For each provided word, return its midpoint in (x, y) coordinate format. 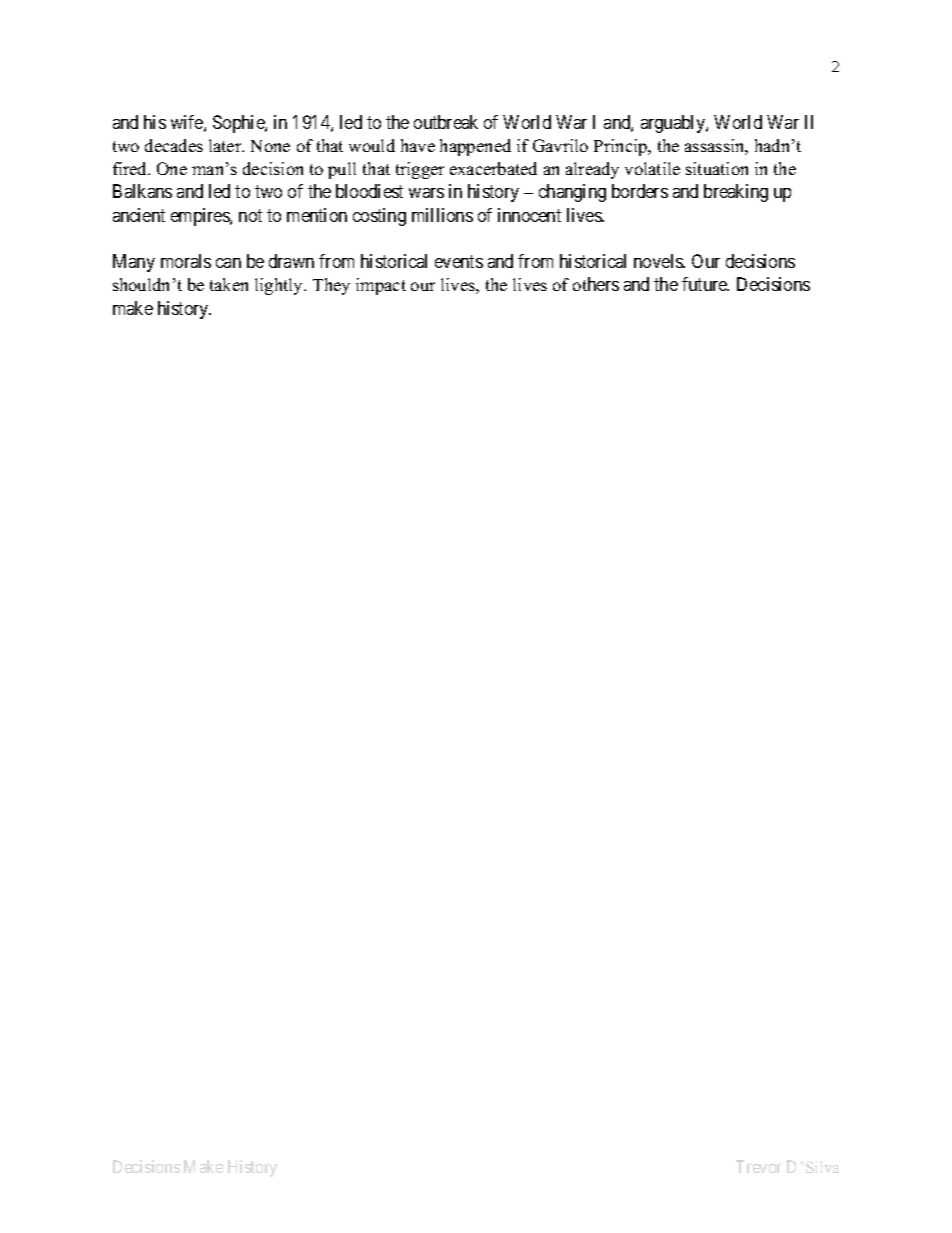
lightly (280, 286)
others (596, 284)
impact (381, 286)
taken (229, 284)
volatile (652, 168)
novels (659, 261)
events (459, 261)
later (226, 145)
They (331, 286)
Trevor (758, 1166)
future (705, 284)
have (418, 145)
